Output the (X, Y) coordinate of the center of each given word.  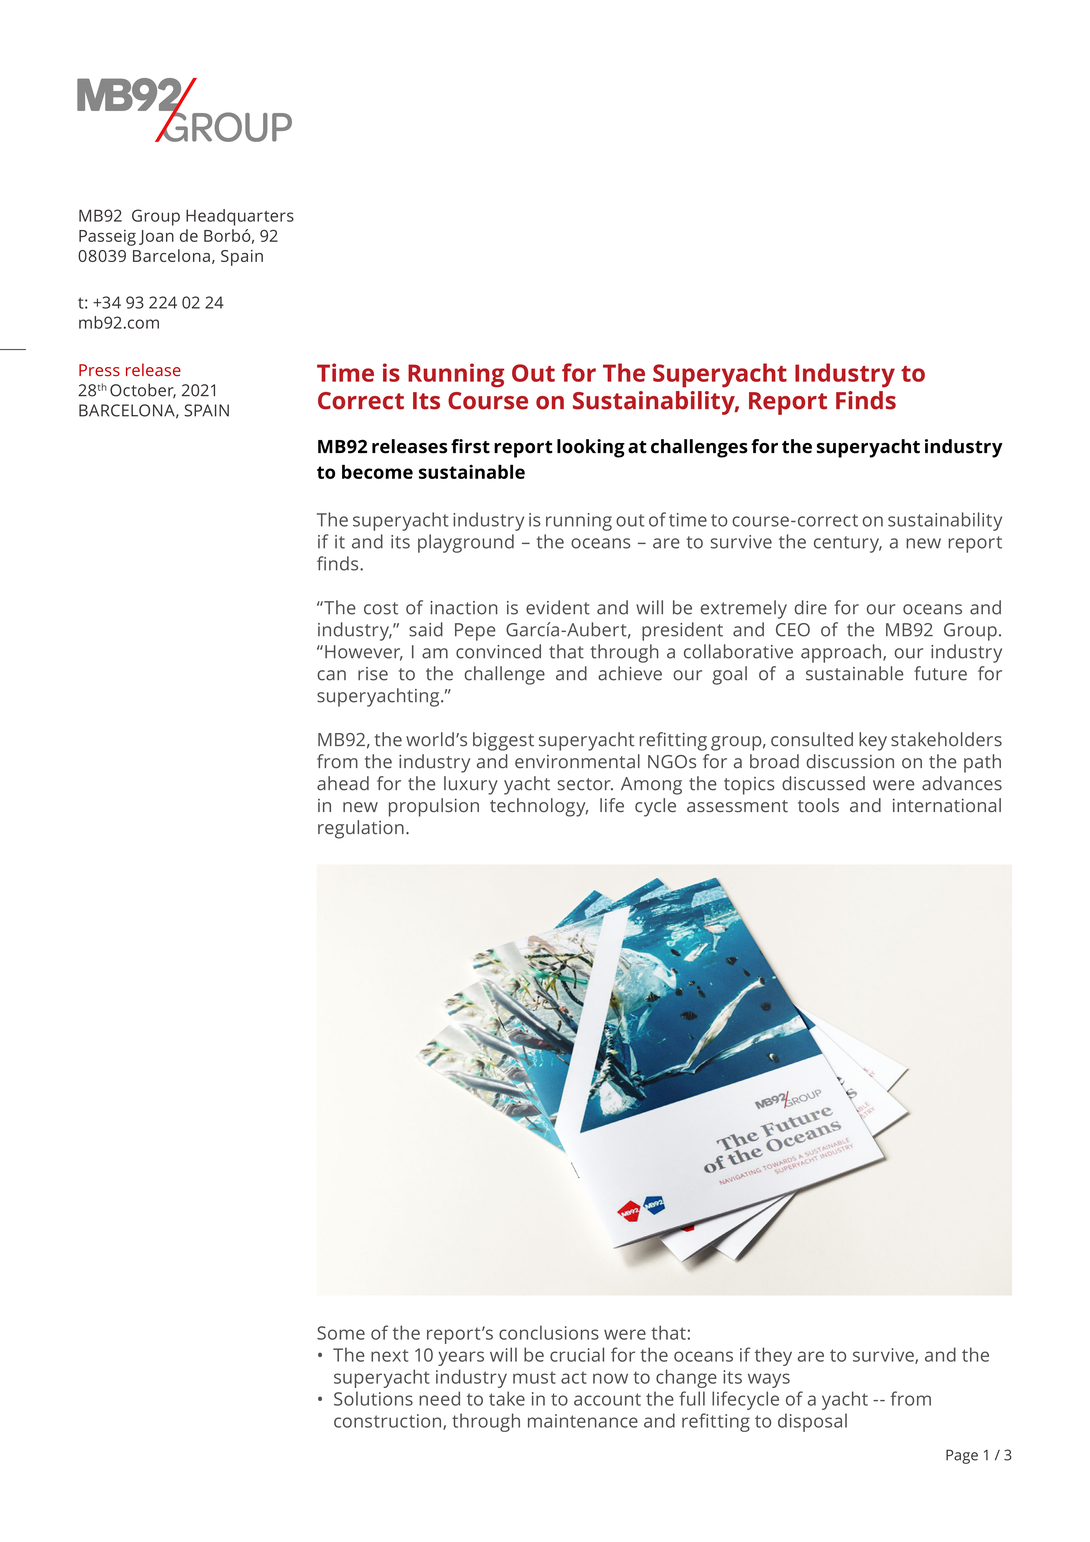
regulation (361, 829)
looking (591, 448)
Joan (156, 237)
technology (539, 807)
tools (818, 805)
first (470, 446)
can (331, 675)
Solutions (373, 1398)
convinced (498, 651)
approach (841, 653)
